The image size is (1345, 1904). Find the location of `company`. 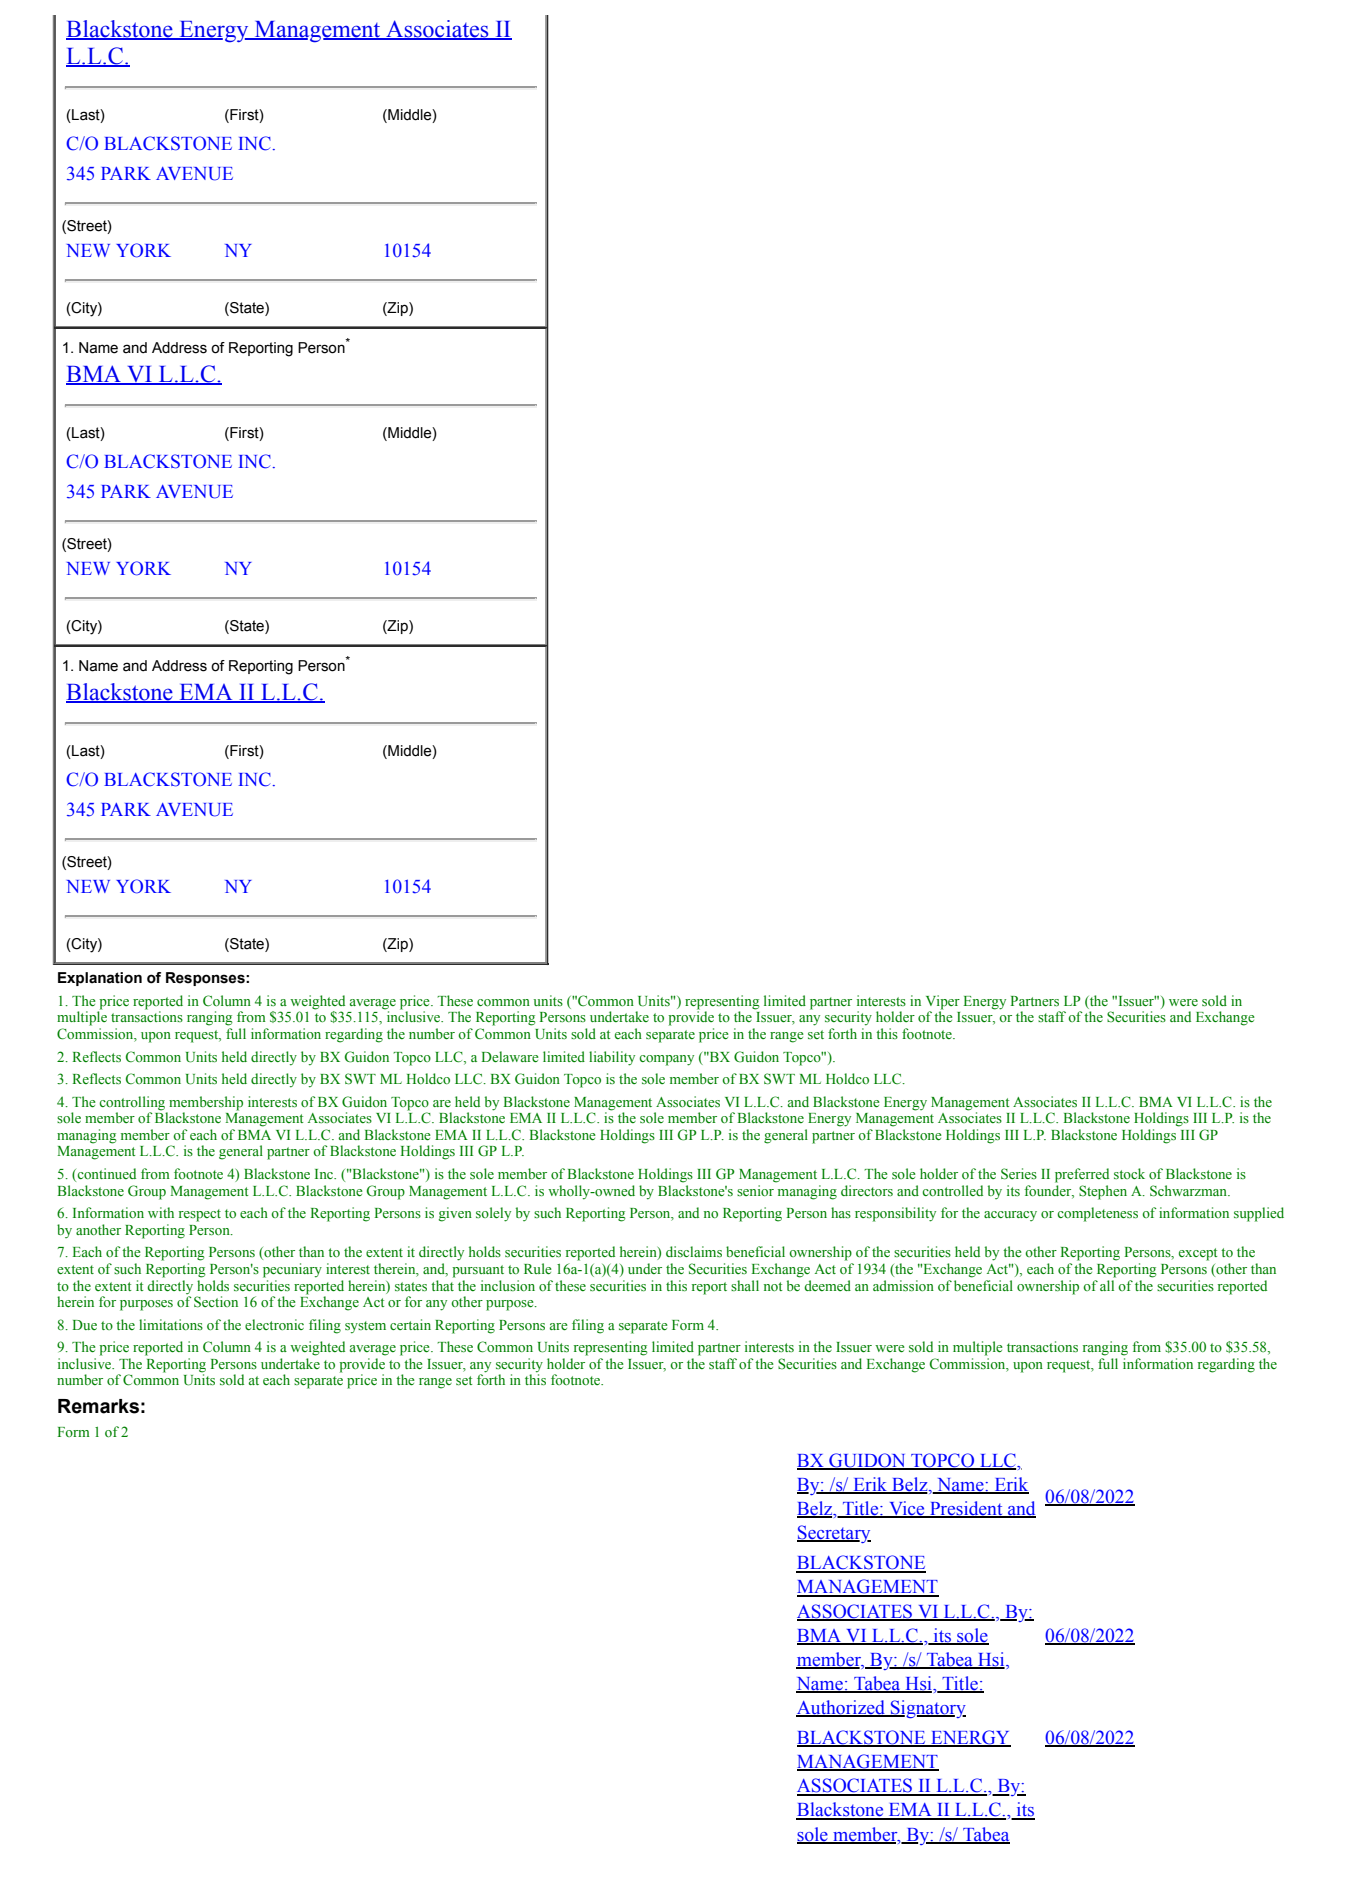

company is located at coordinates (666, 1060).
